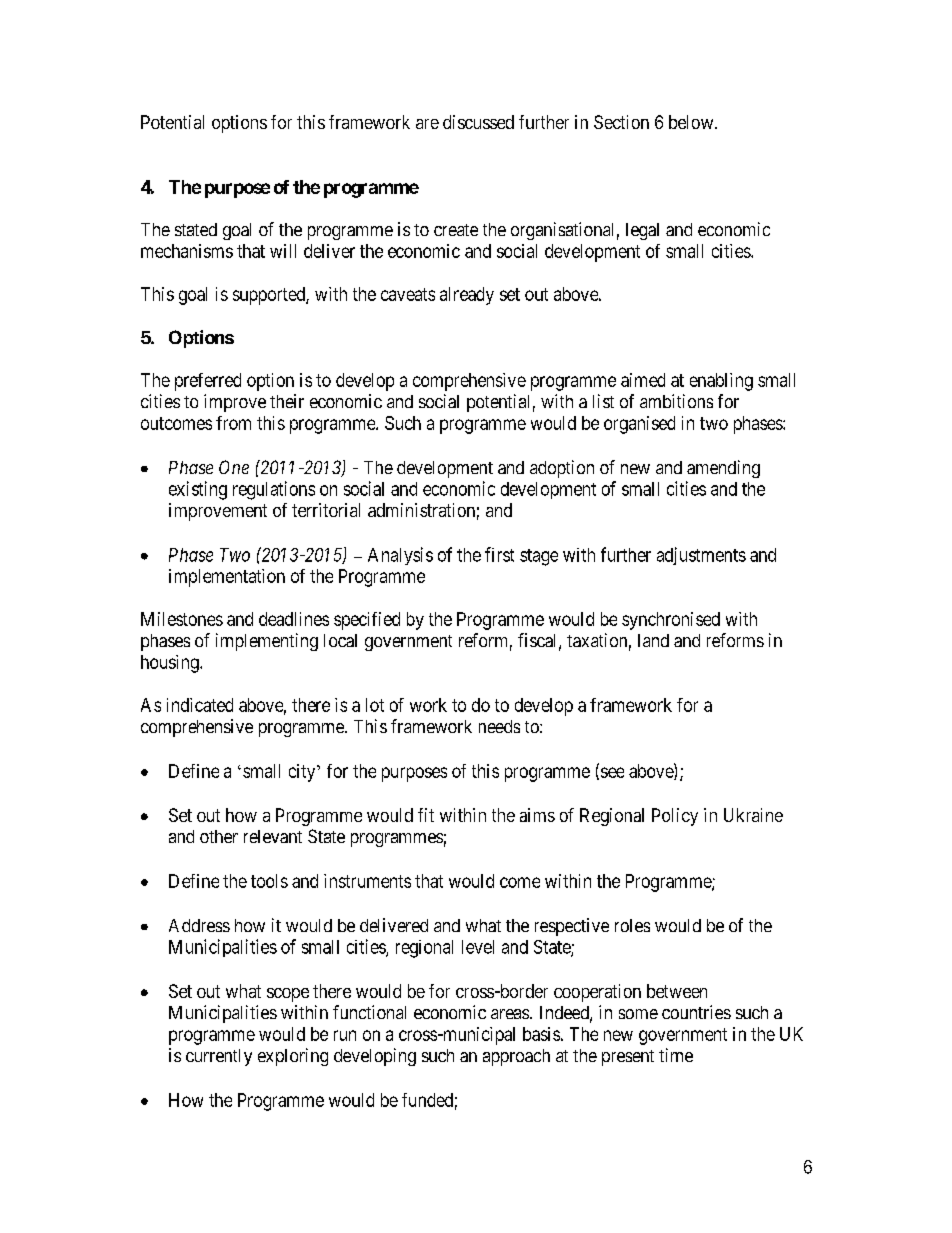 The height and width of the screenshot is (1233, 952). What do you see at coordinates (283, 251) in the screenshot?
I see `will` at bounding box center [283, 251].
